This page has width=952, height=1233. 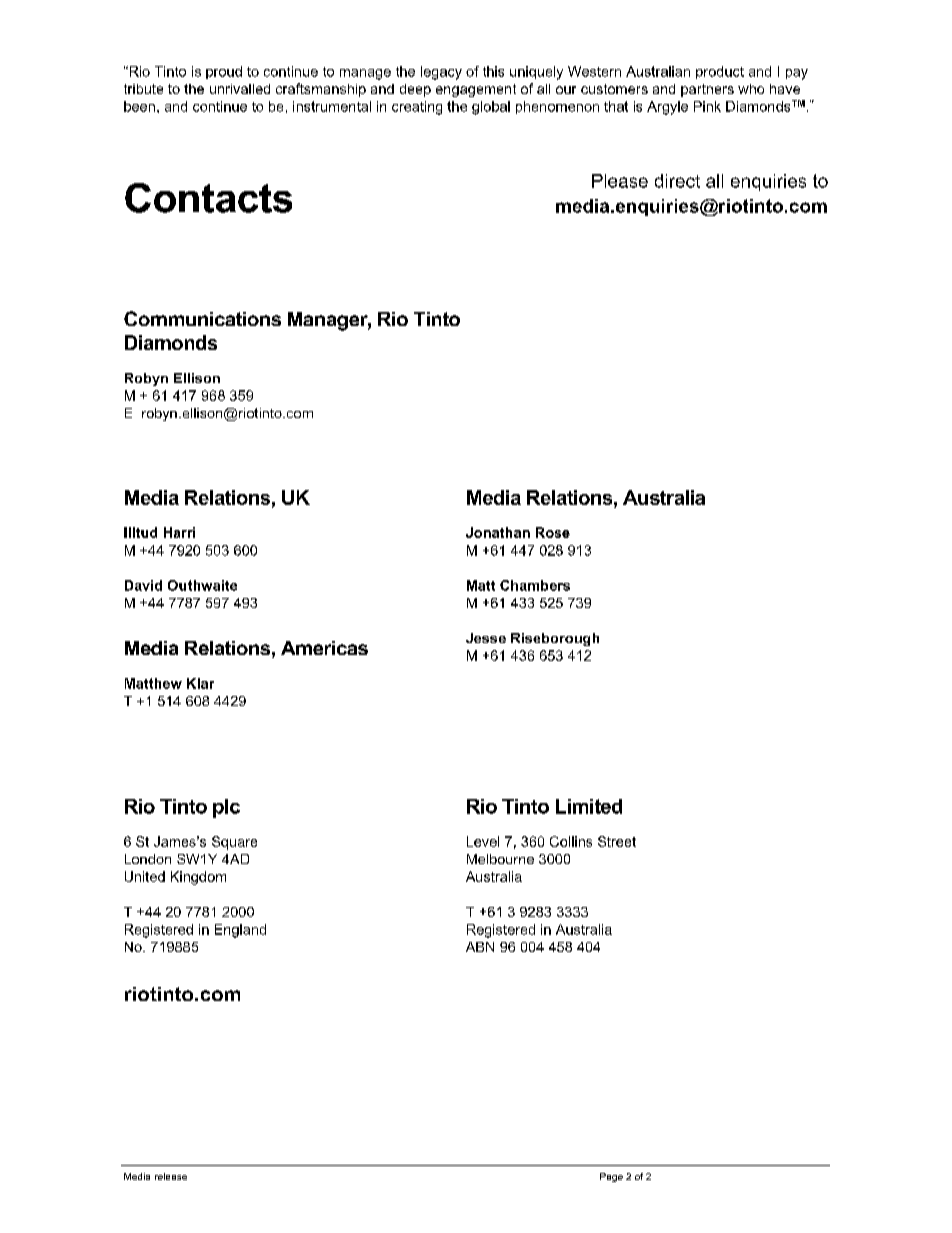 I want to click on Jonathan, so click(x=498, y=532).
